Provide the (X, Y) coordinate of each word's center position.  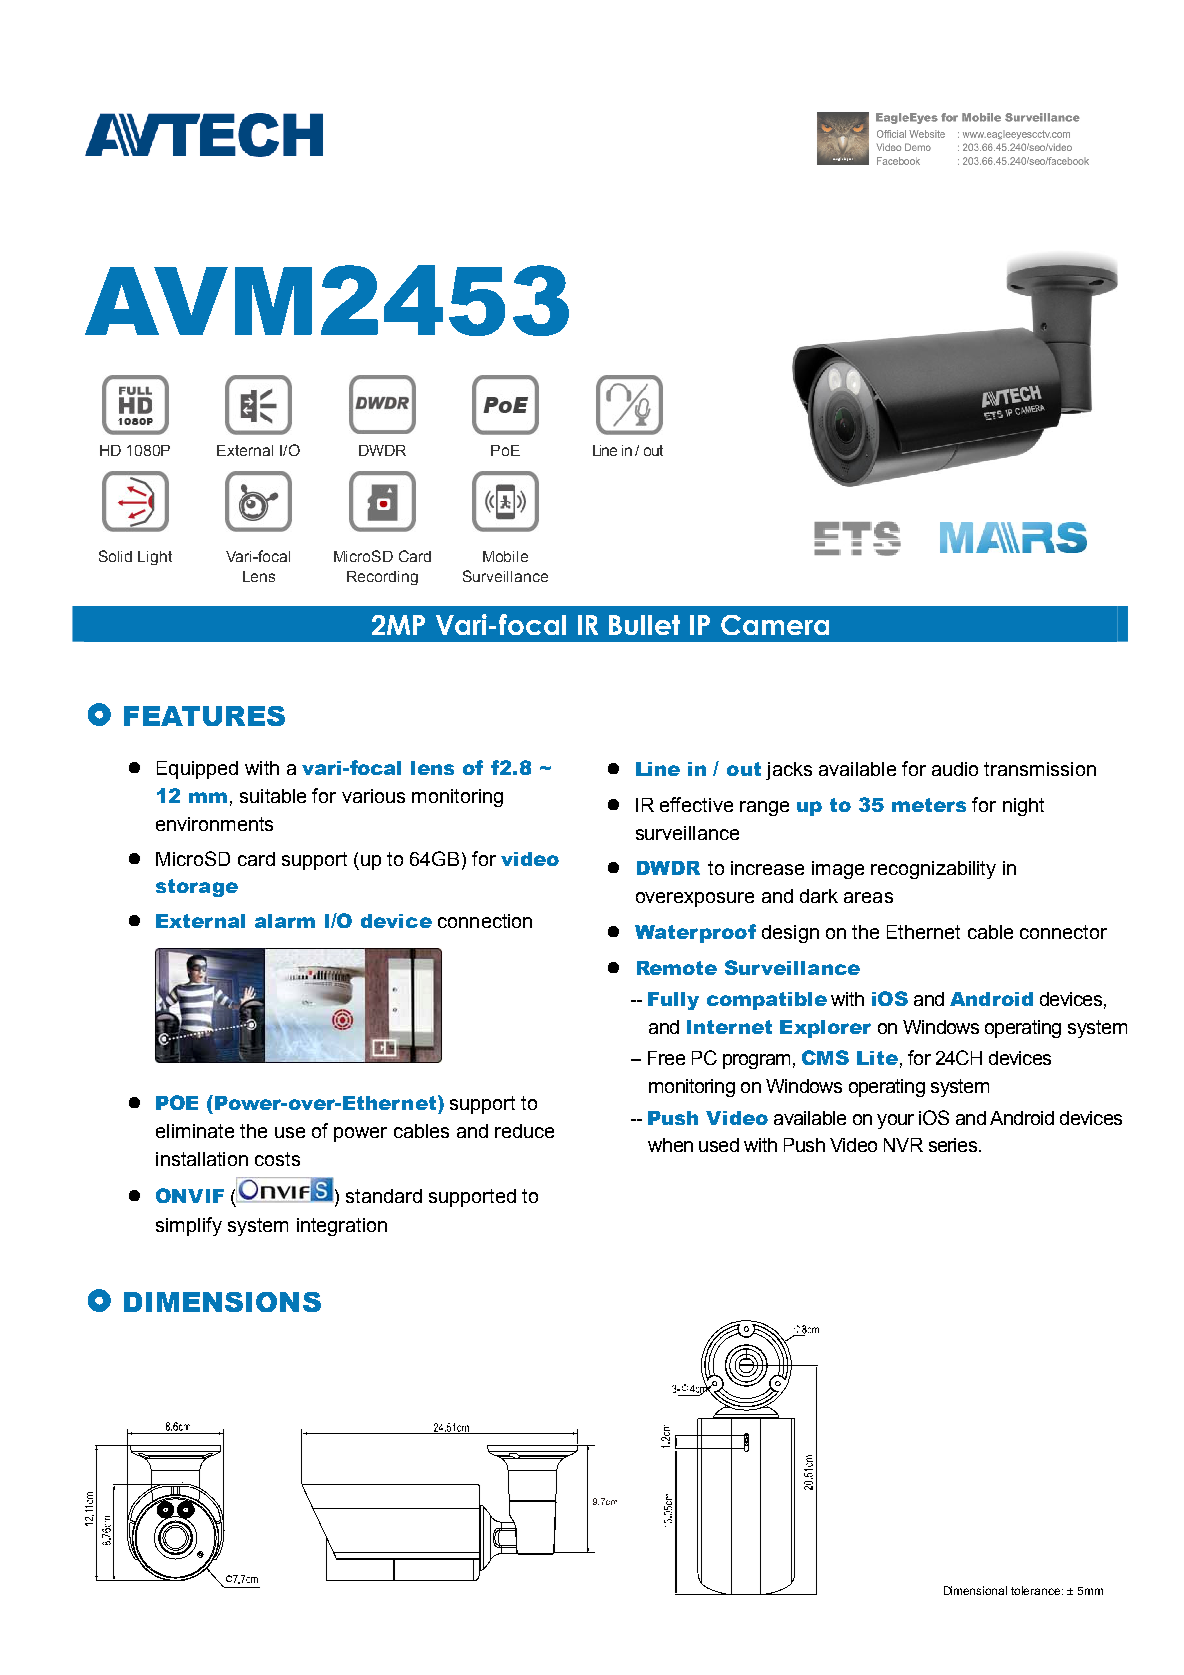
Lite (877, 1058)
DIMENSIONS (222, 1302)
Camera (775, 625)
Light (155, 558)
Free (666, 1058)
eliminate (195, 1131)
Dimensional (975, 1590)
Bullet (644, 625)
